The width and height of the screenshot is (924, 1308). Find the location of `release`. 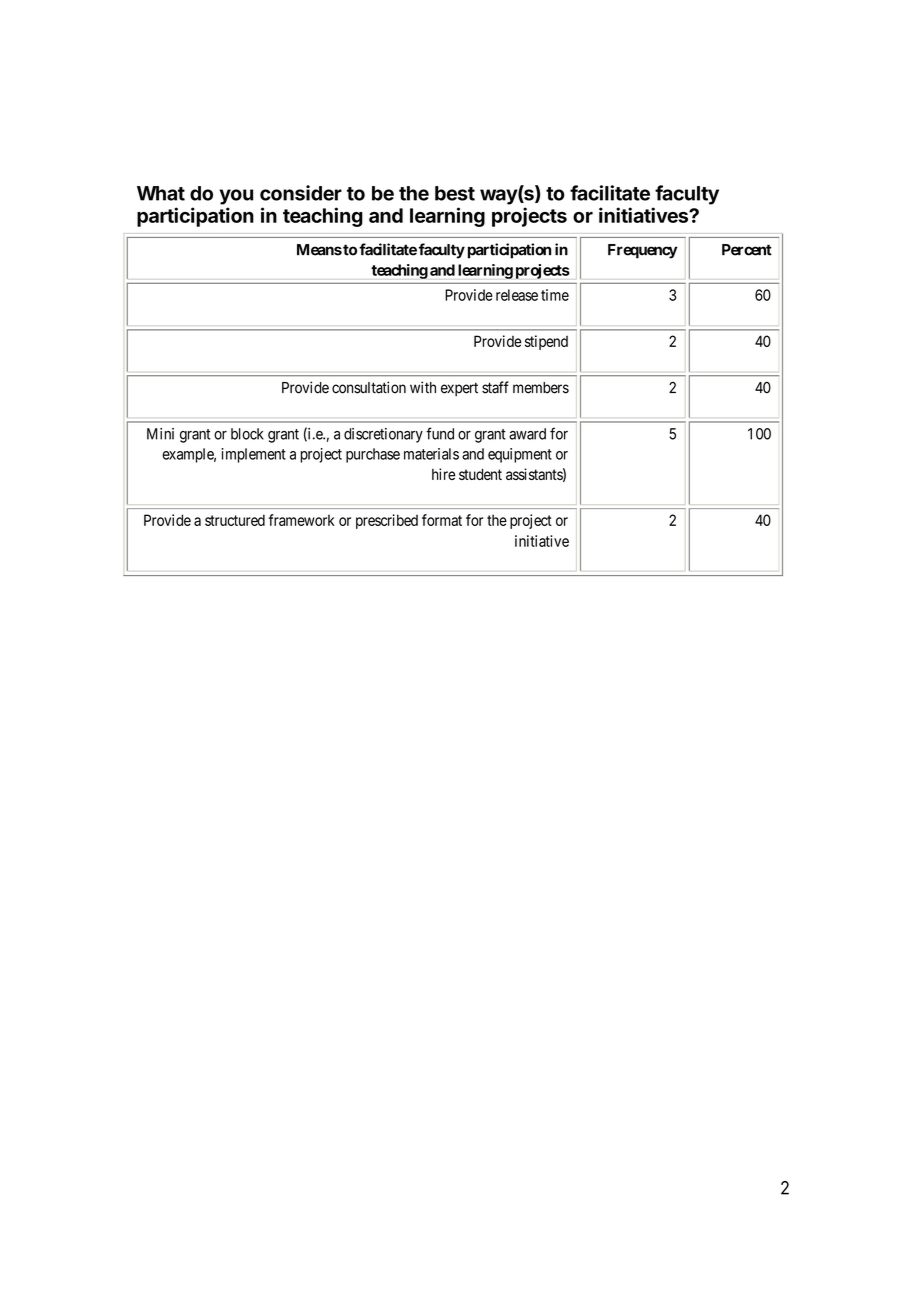

release is located at coordinates (517, 295).
